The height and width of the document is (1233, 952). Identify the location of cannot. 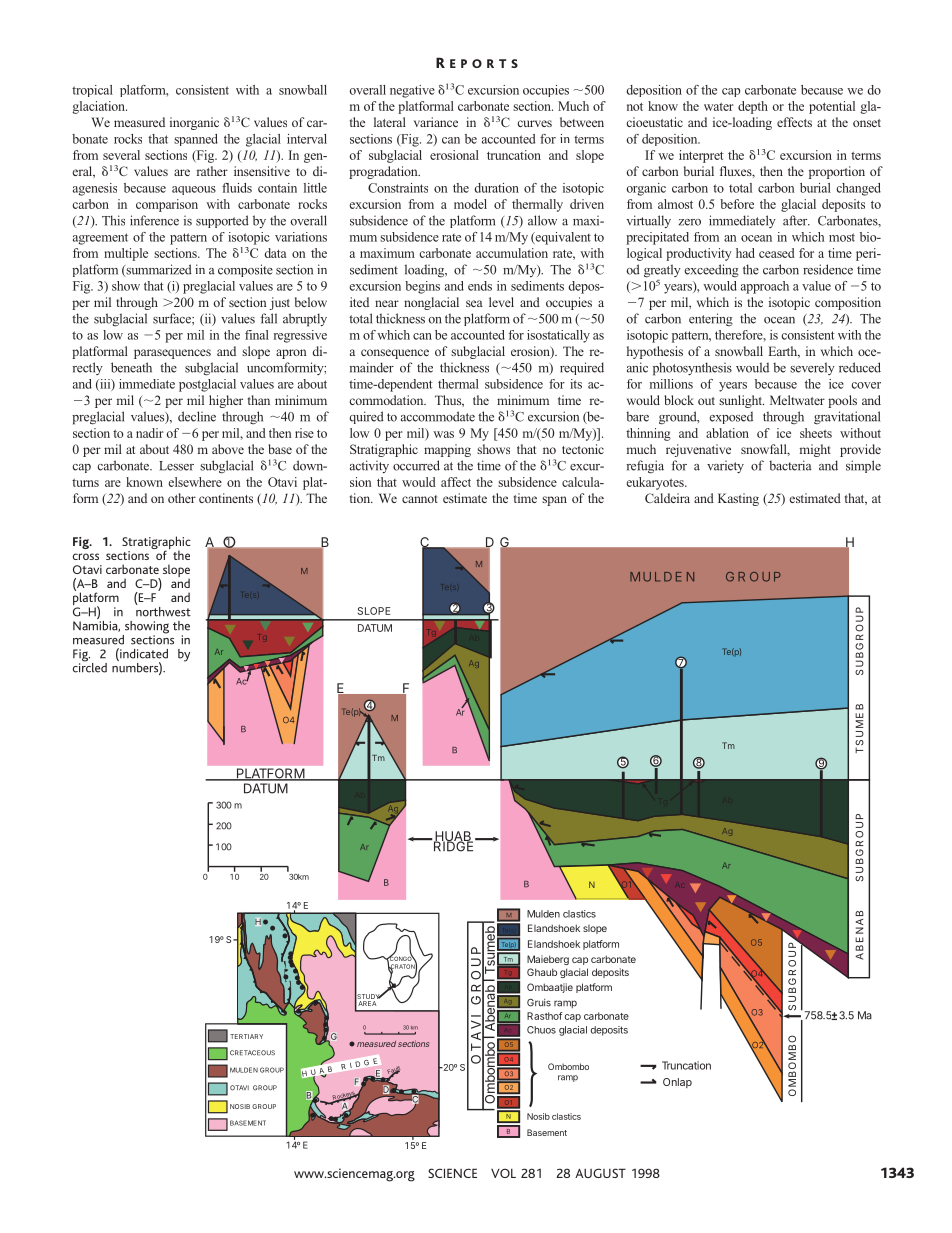
(420, 499).
